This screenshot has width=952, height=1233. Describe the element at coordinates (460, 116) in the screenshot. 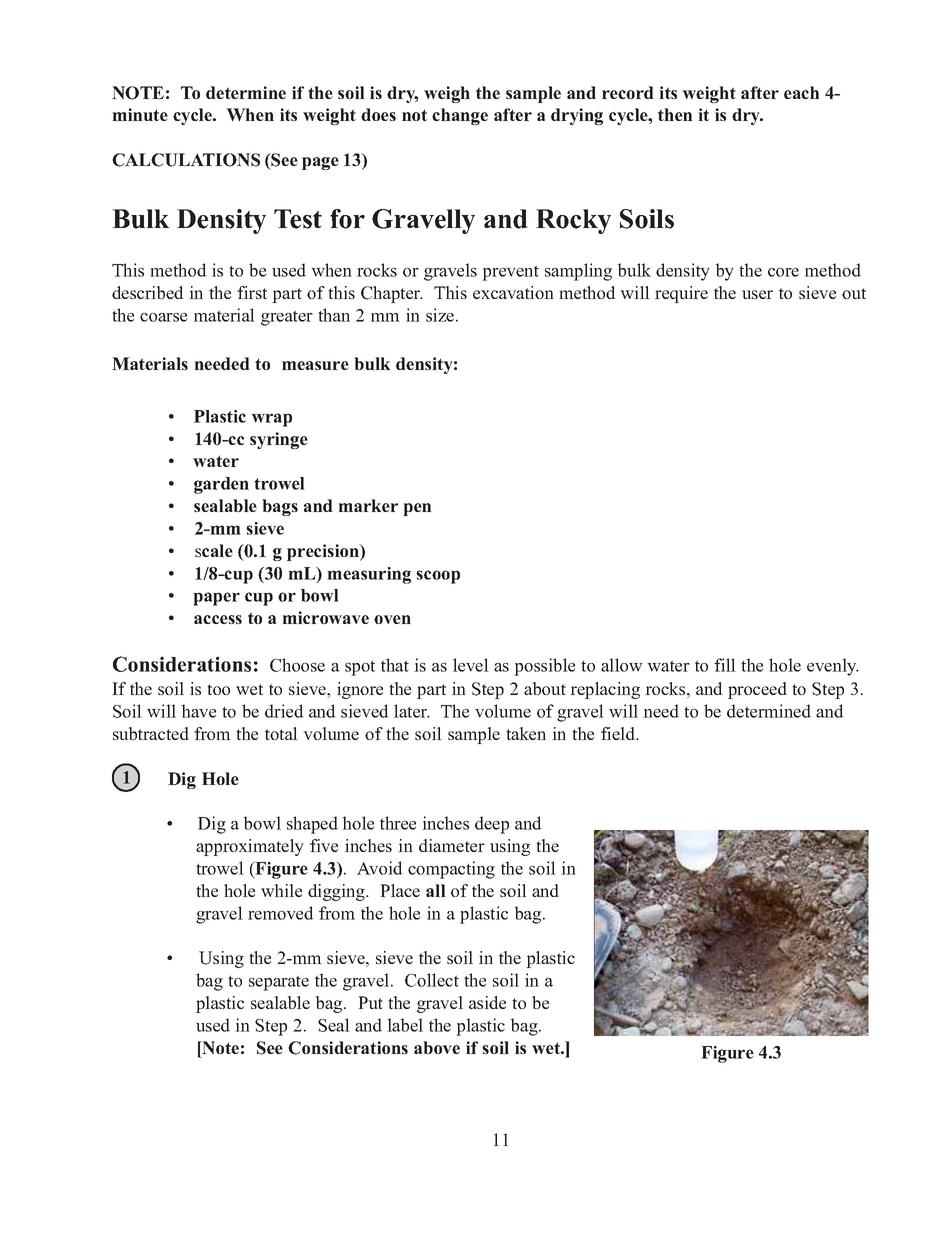

I see `change` at that location.
